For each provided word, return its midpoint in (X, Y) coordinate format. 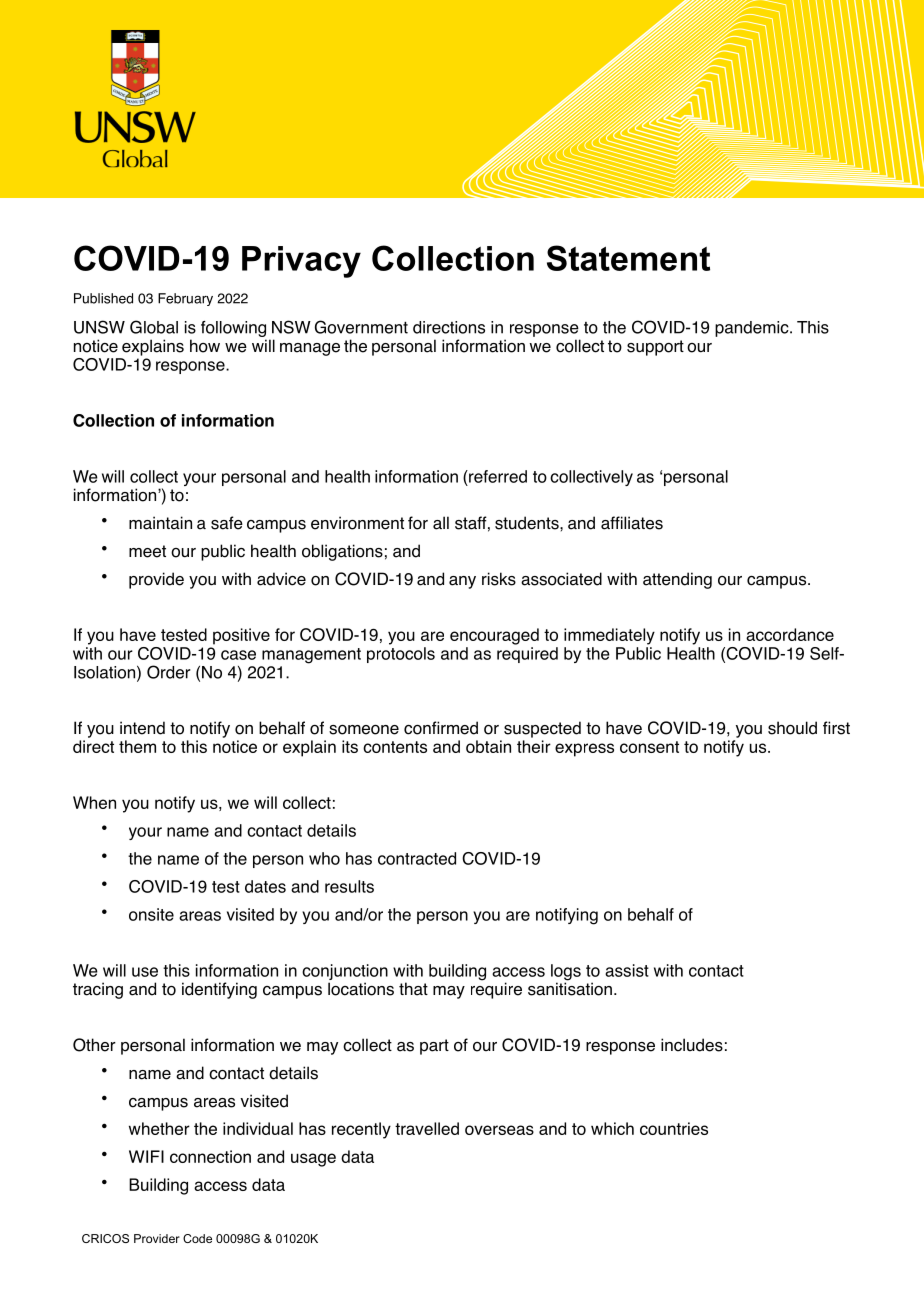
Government (361, 327)
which (612, 1128)
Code (197, 1238)
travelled (427, 1128)
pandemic (753, 329)
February (185, 299)
